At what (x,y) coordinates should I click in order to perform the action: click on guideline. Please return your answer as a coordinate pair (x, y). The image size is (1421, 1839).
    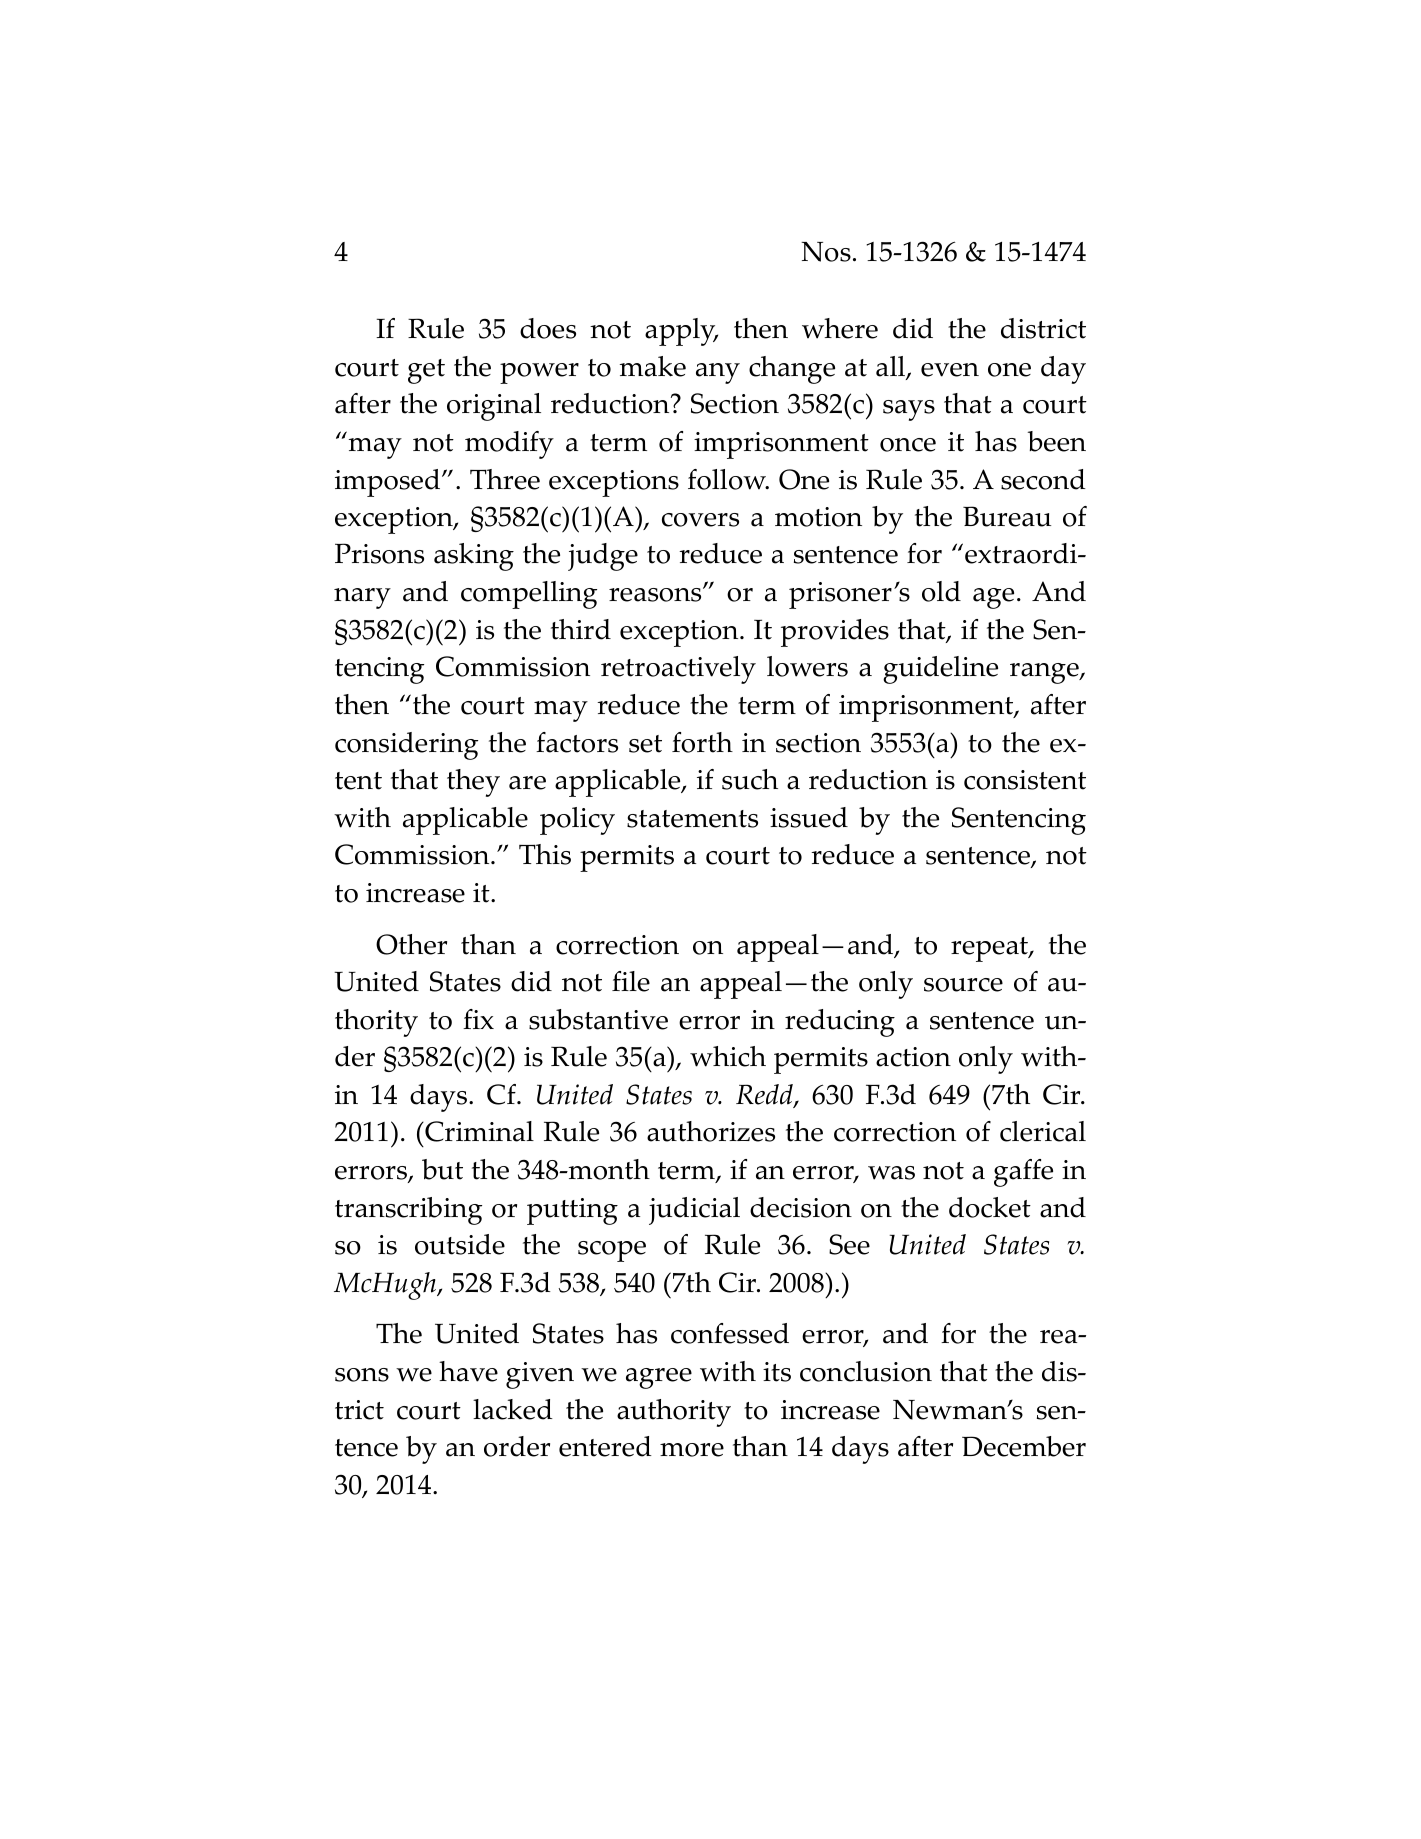
    Looking at the image, I should click on (940, 670).
